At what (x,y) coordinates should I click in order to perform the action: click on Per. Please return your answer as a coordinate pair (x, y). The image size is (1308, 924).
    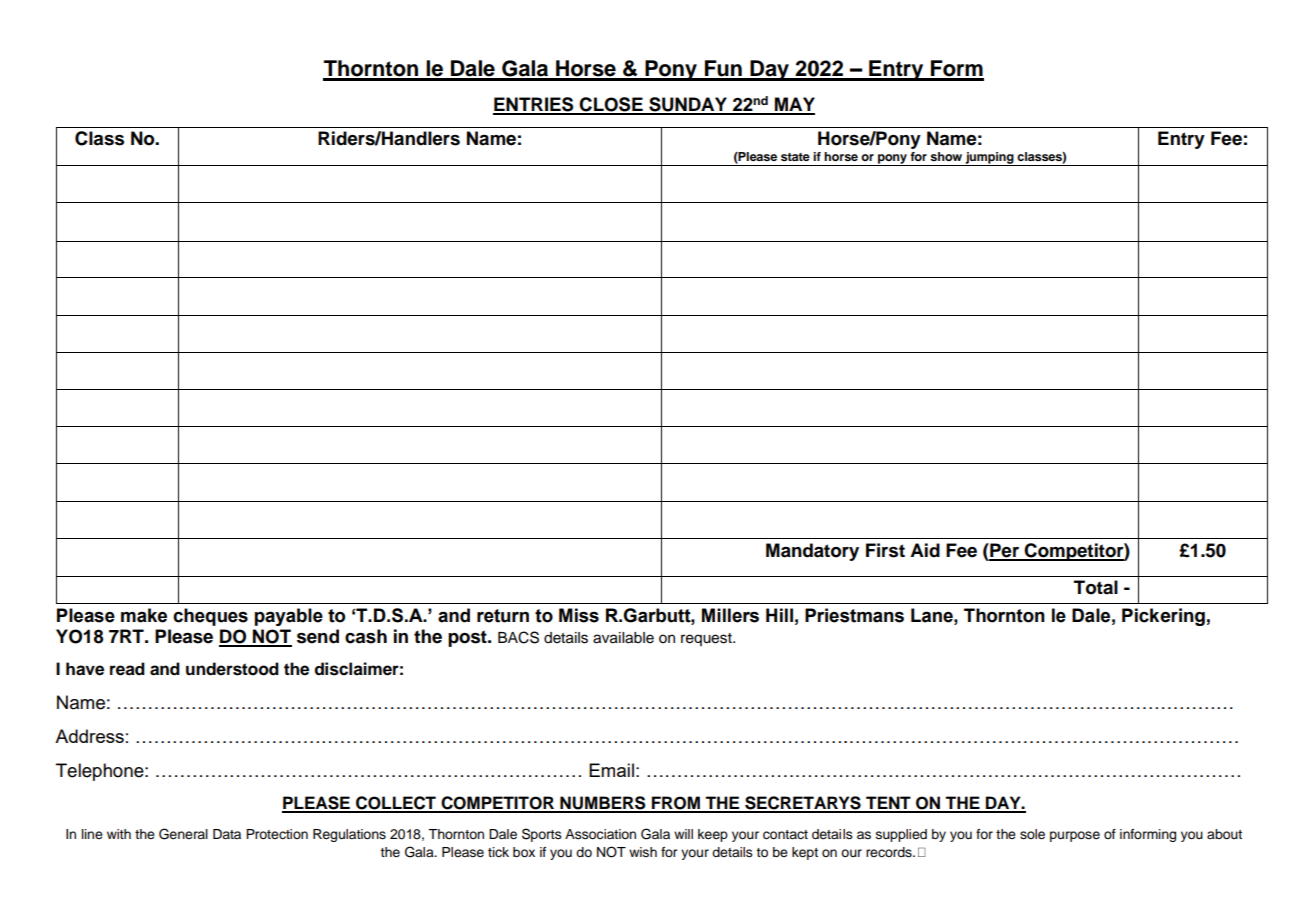
    Looking at the image, I should click on (1004, 551).
